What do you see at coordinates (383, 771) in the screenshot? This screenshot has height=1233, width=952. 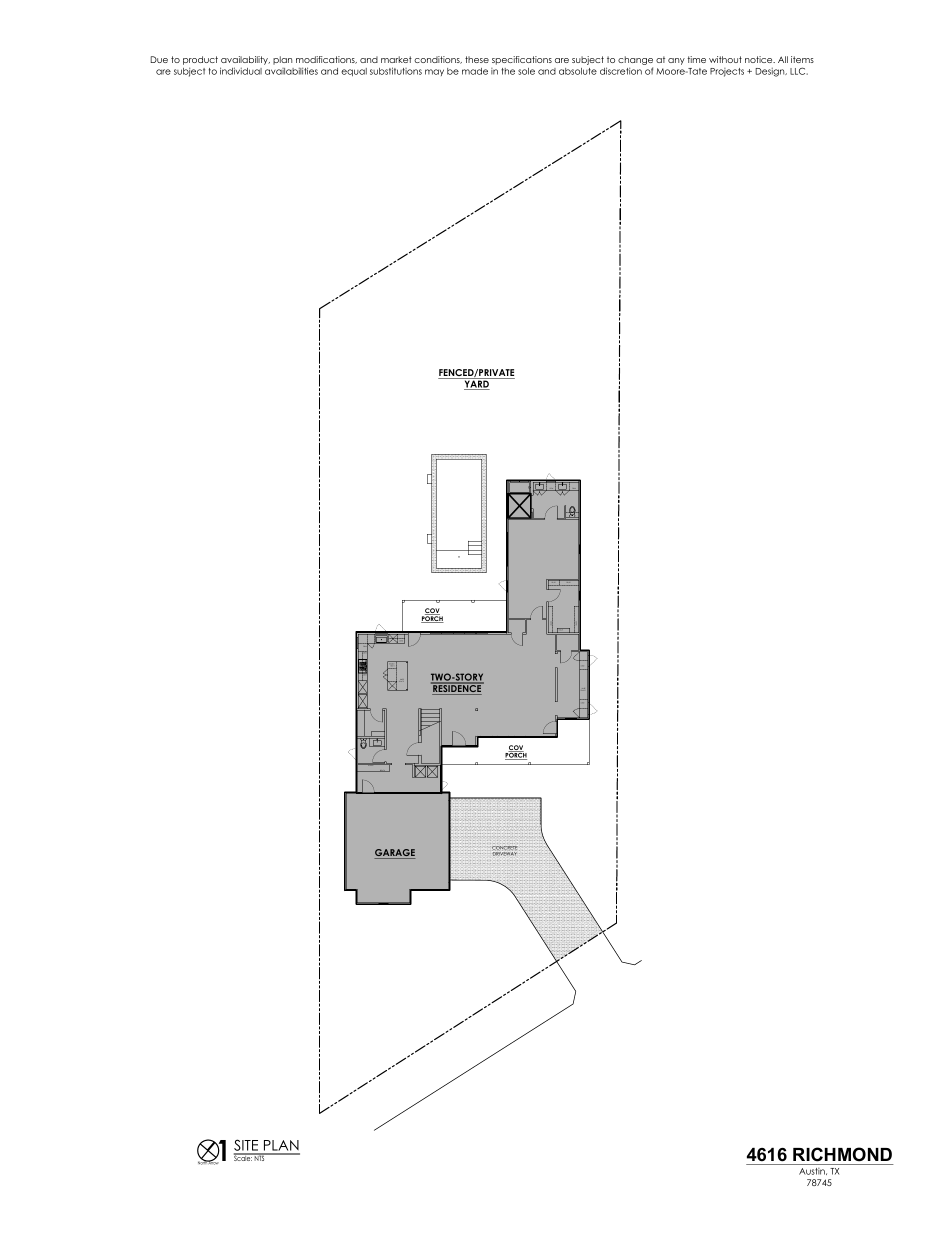 I see `BENCH` at bounding box center [383, 771].
